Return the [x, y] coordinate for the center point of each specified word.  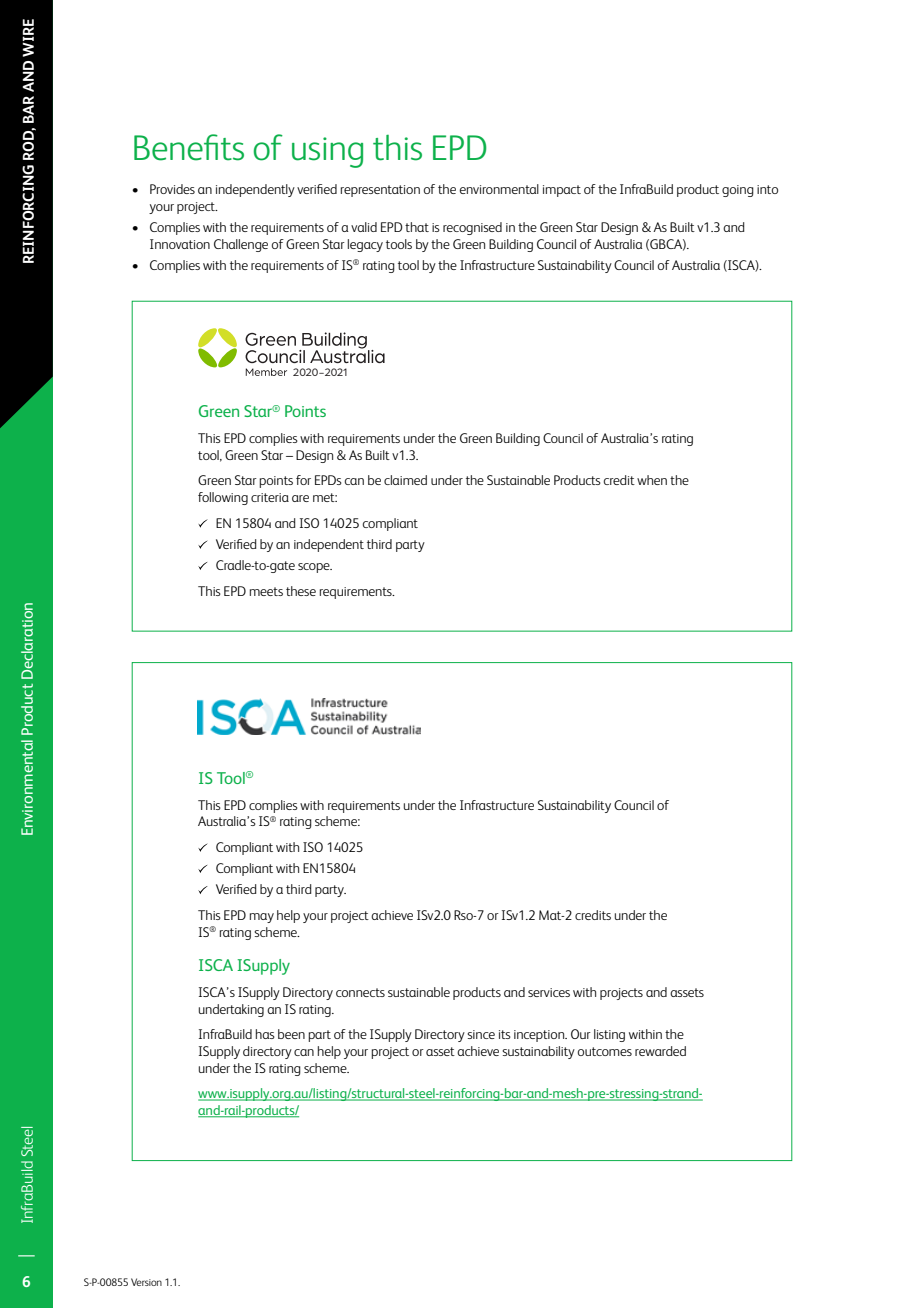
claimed [405, 480]
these [301, 591]
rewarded [660, 1051]
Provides [172, 189]
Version [146, 1282]
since [481, 1034]
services [549, 992]
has [265, 1034]
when [652, 480]
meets [266, 591]
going [738, 191]
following [223, 498]
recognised [472, 228]
